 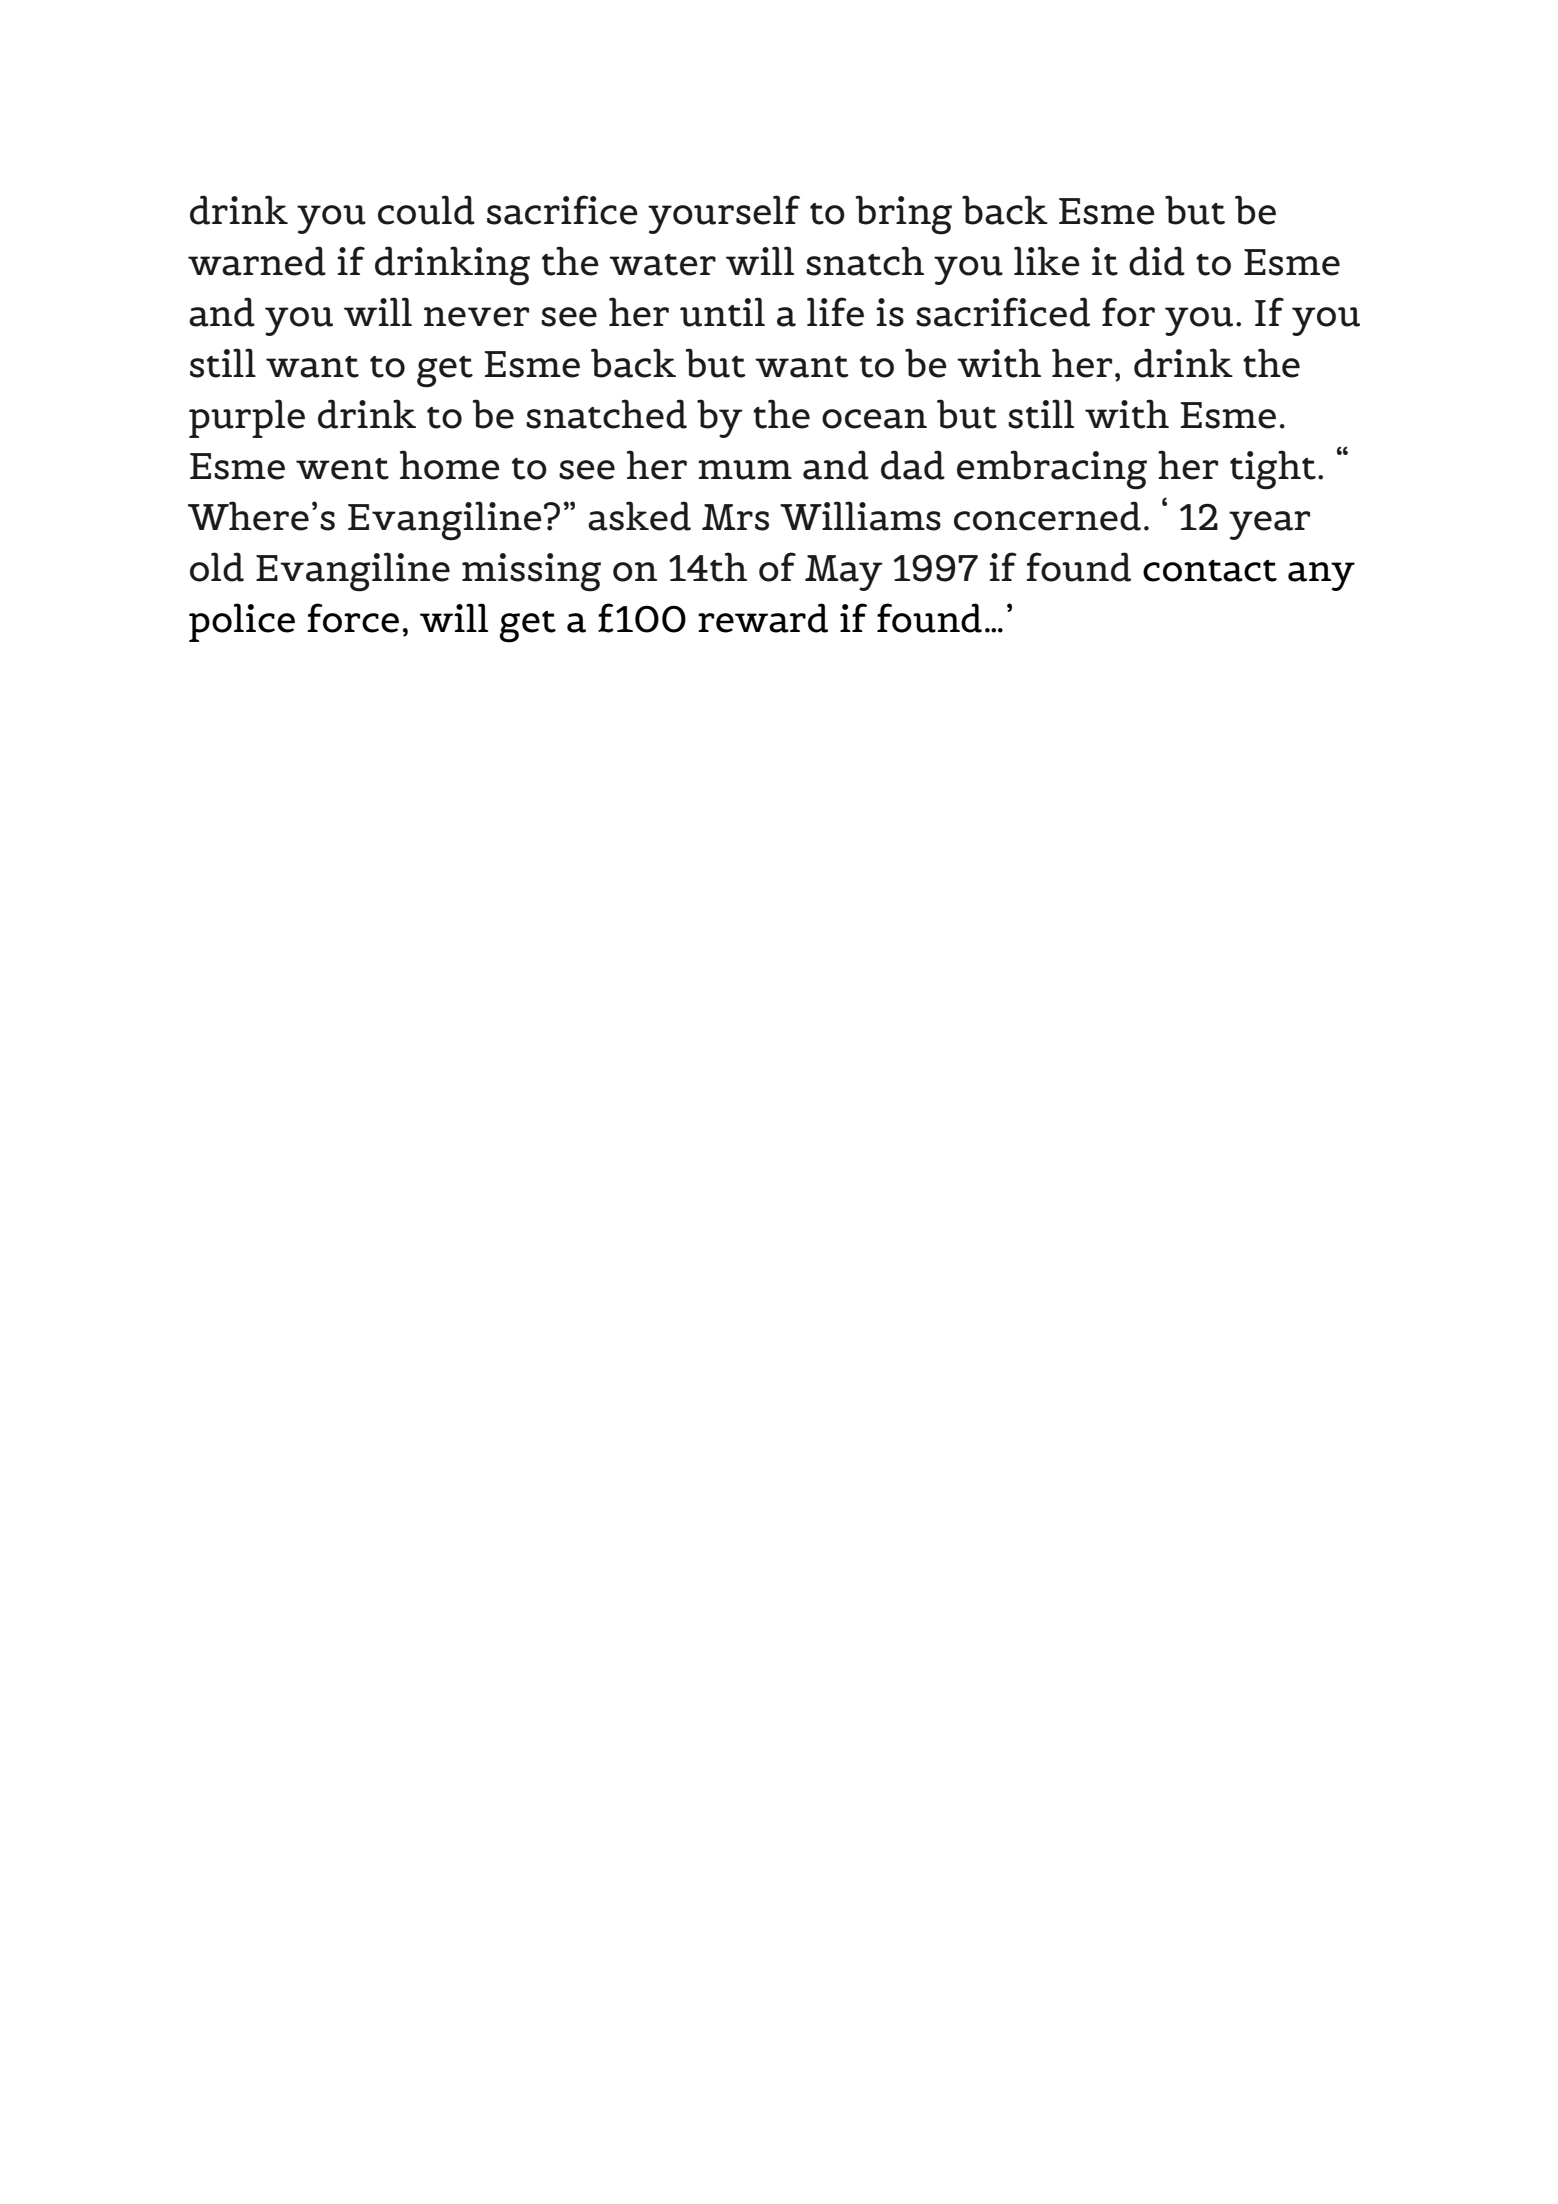 What do you see at coordinates (722, 312) in the document?
I see `until` at bounding box center [722, 312].
